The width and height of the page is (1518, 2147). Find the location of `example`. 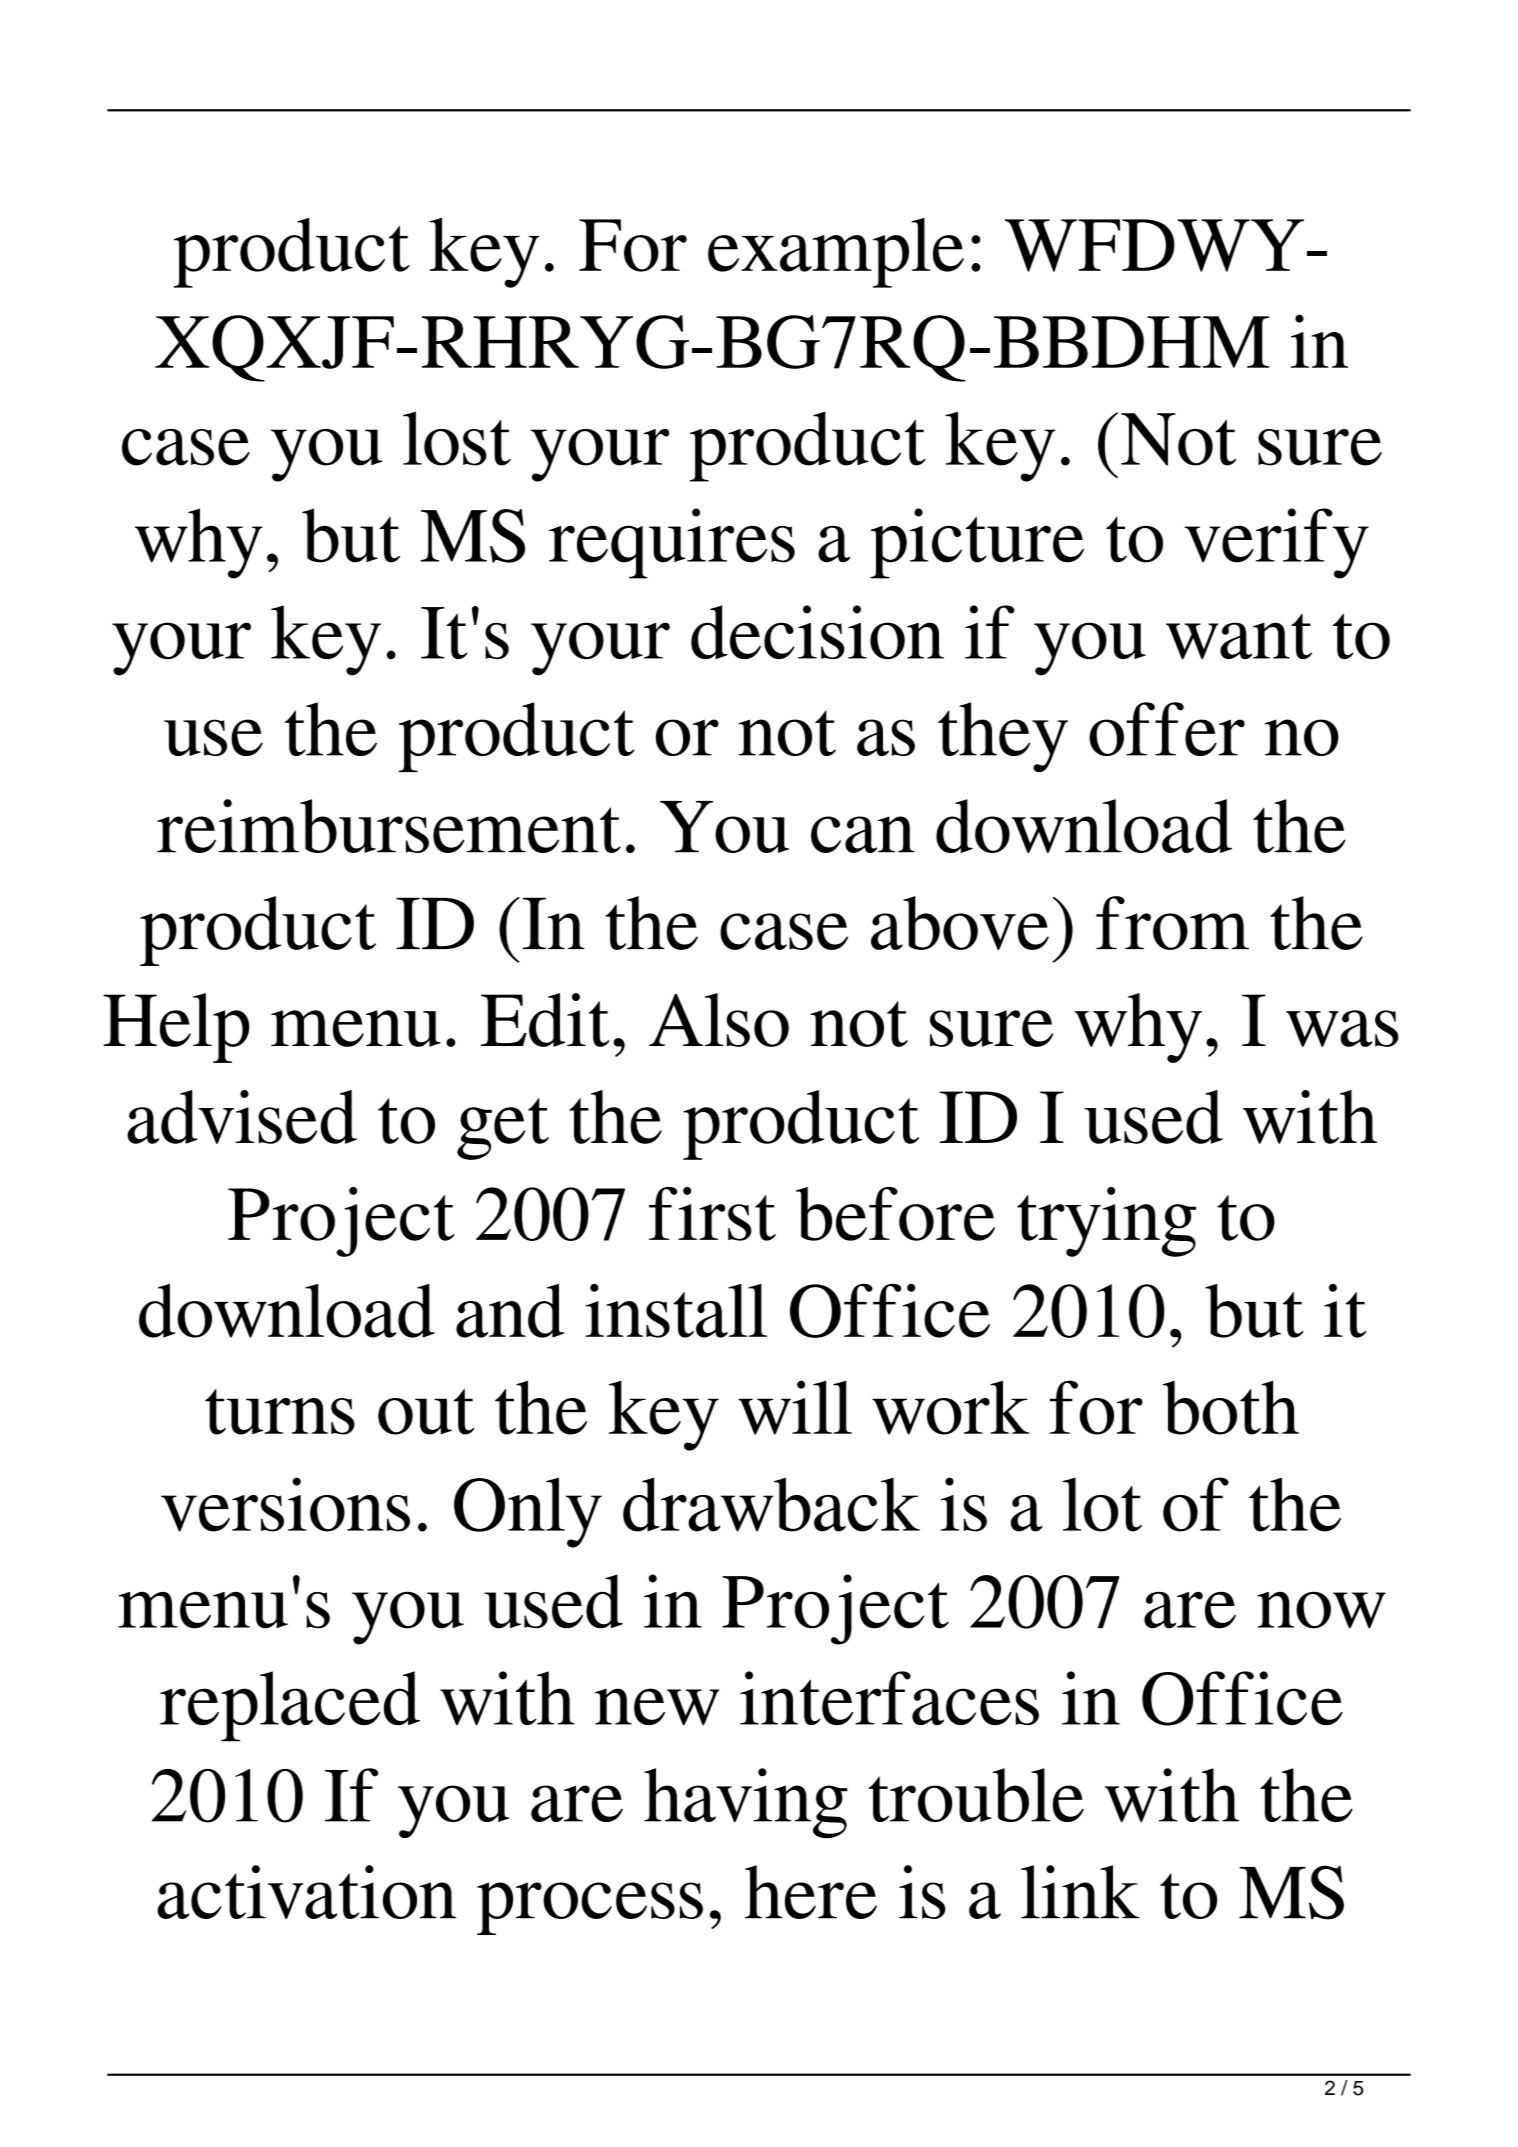

example is located at coordinates (836, 253).
